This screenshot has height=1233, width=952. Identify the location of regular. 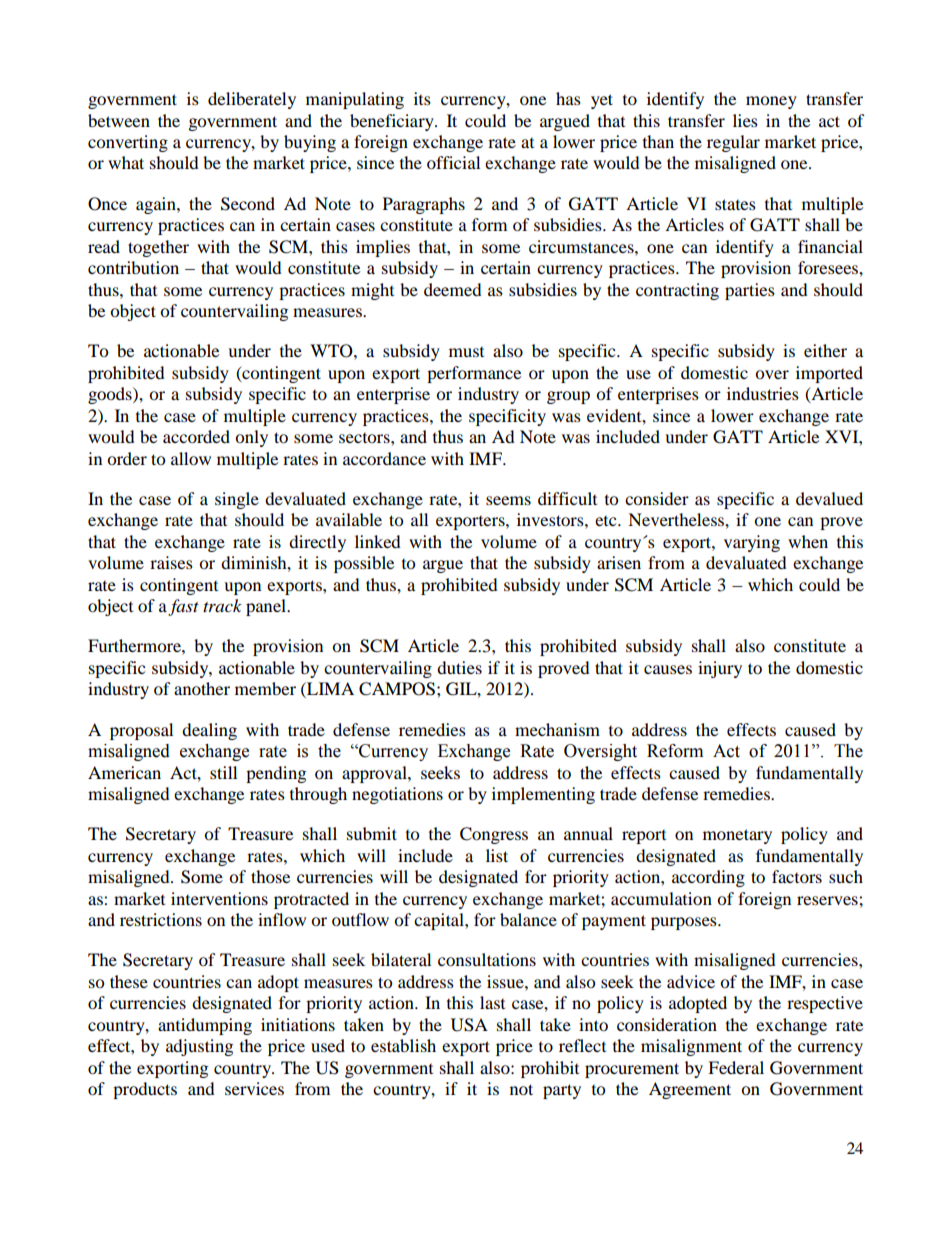
(733, 143).
